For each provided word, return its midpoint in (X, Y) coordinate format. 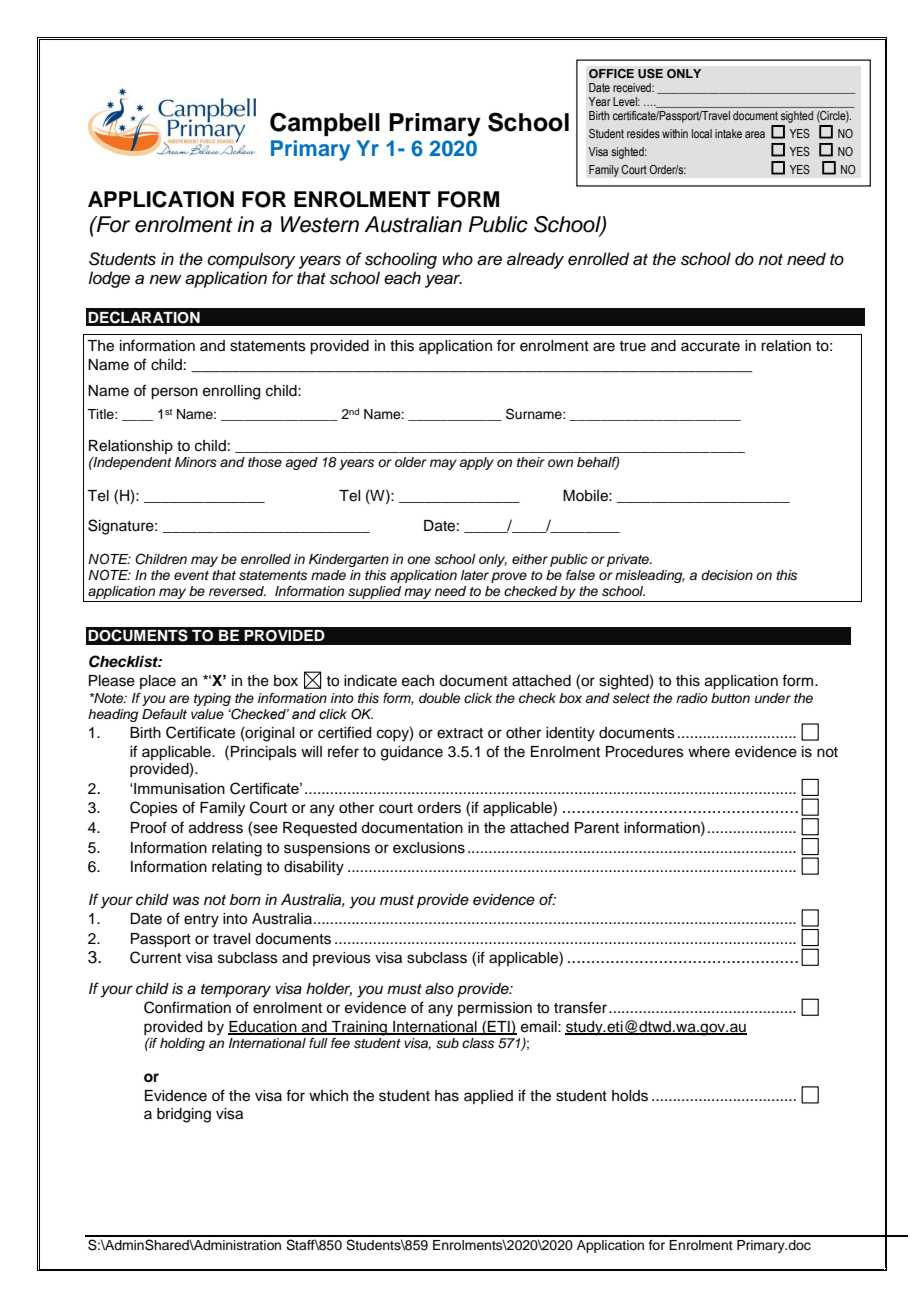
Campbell (325, 124)
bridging (184, 1115)
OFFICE (611, 73)
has (447, 1096)
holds (630, 1096)
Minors (196, 462)
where (709, 752)
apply (476, 463)
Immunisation (178, 788)
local (702, 133)
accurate (710, 346)
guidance (412, 753)
